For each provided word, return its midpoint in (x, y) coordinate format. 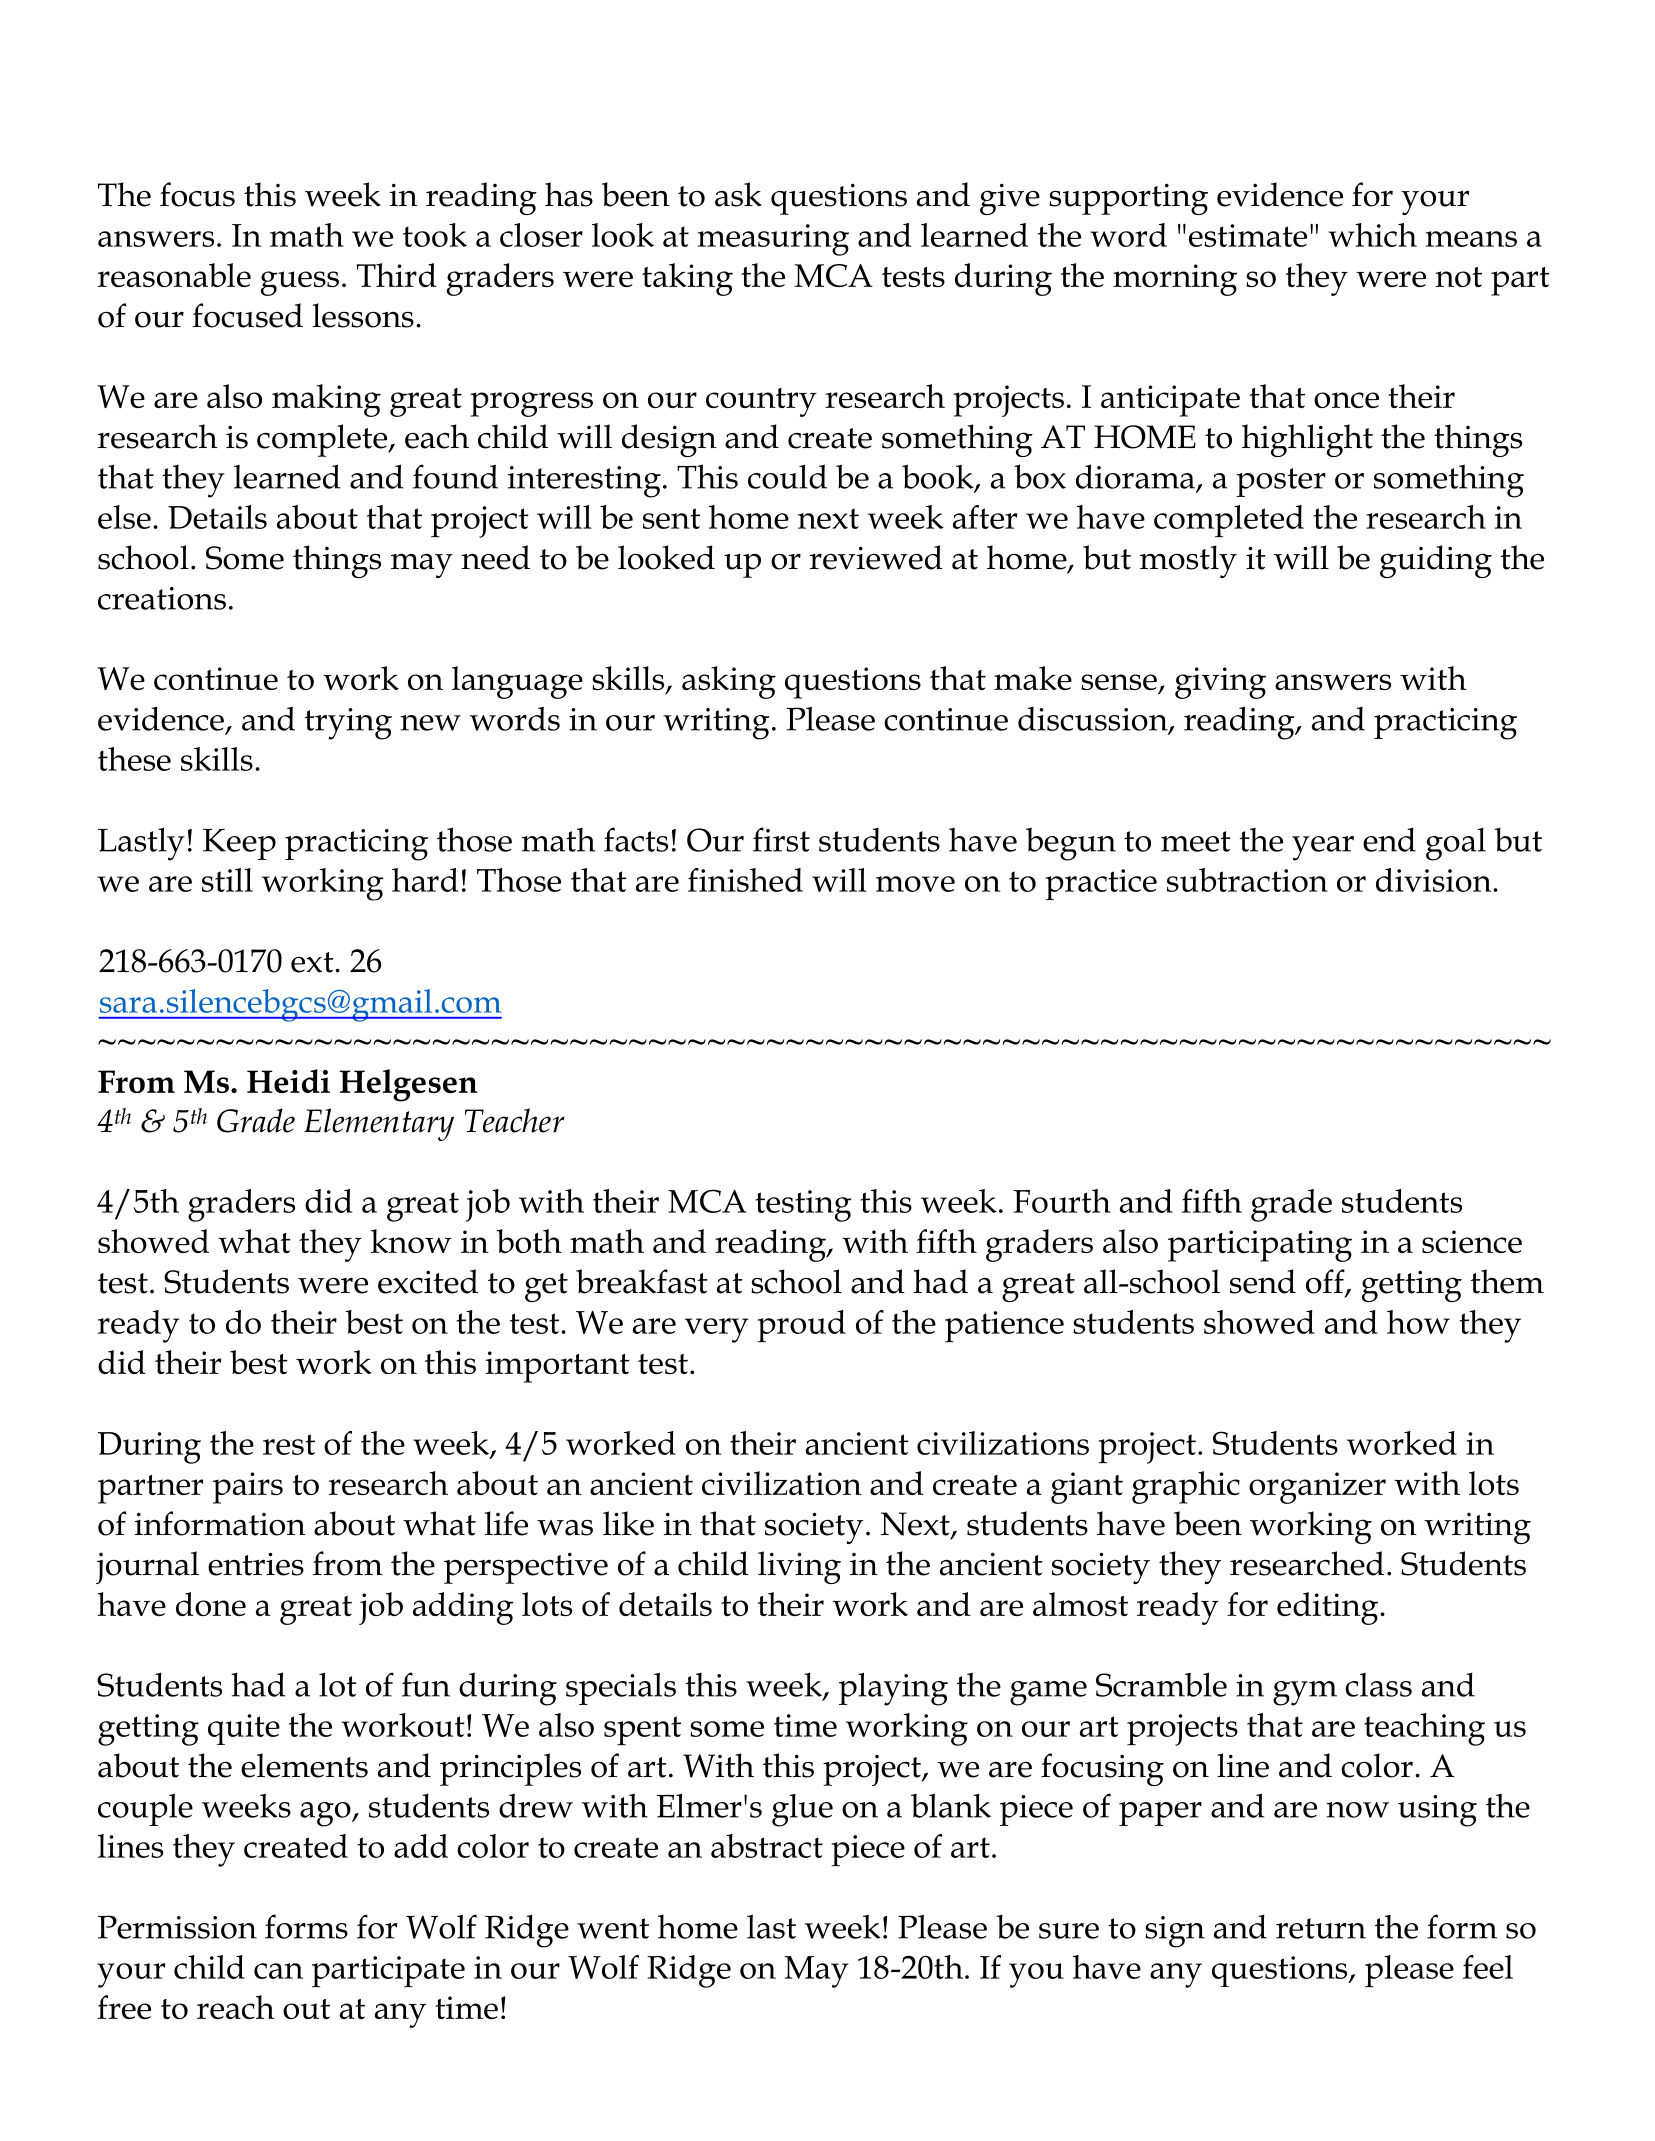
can (278, 1971)
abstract (767, 1846)
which (1372, 235)
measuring (773, 240)
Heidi (288, 1081)
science (1472, 1241)
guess (300, 283)
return (1321, 1928)
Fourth (1062, 1201)
